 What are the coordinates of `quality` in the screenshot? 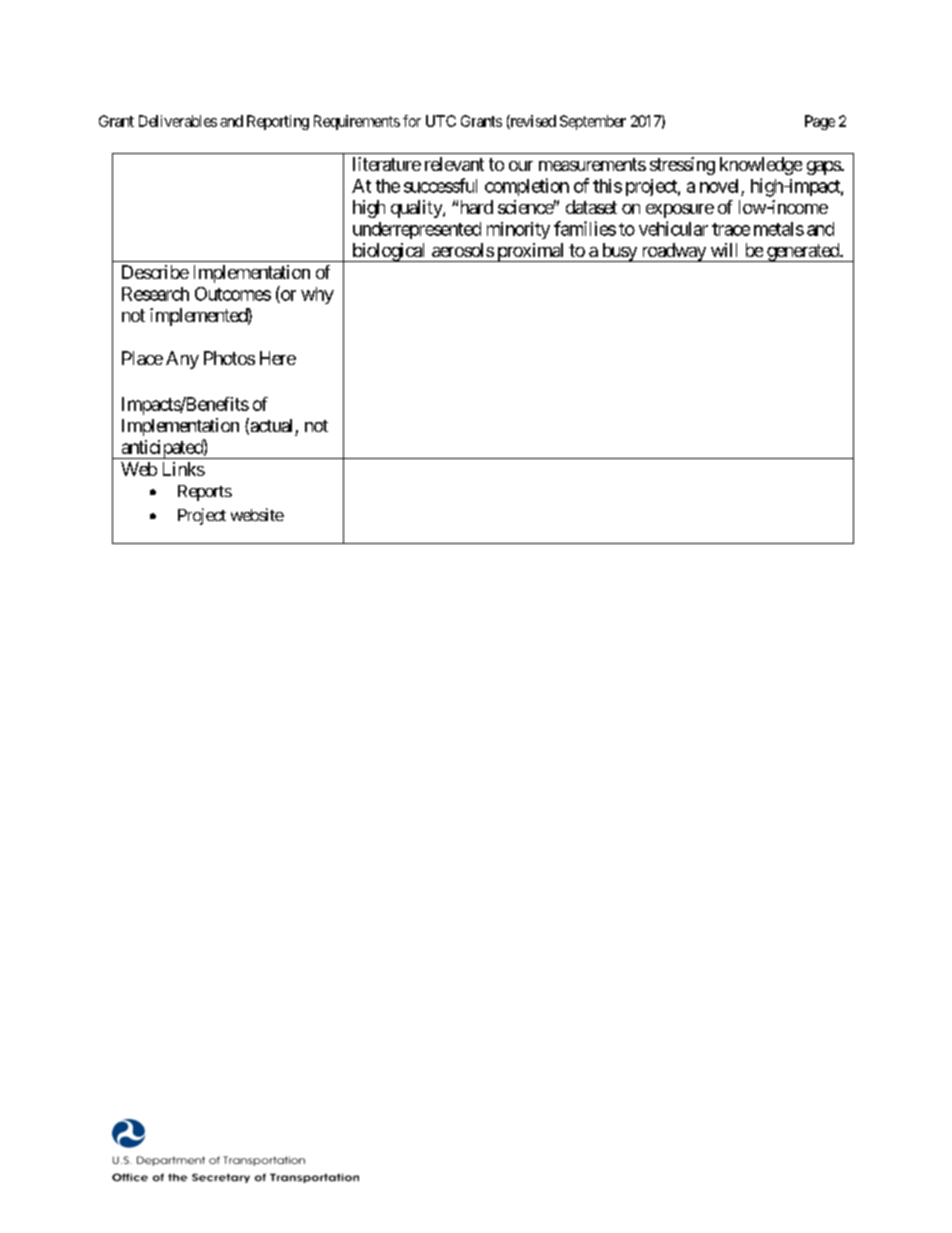 It's located at (417, 209).
